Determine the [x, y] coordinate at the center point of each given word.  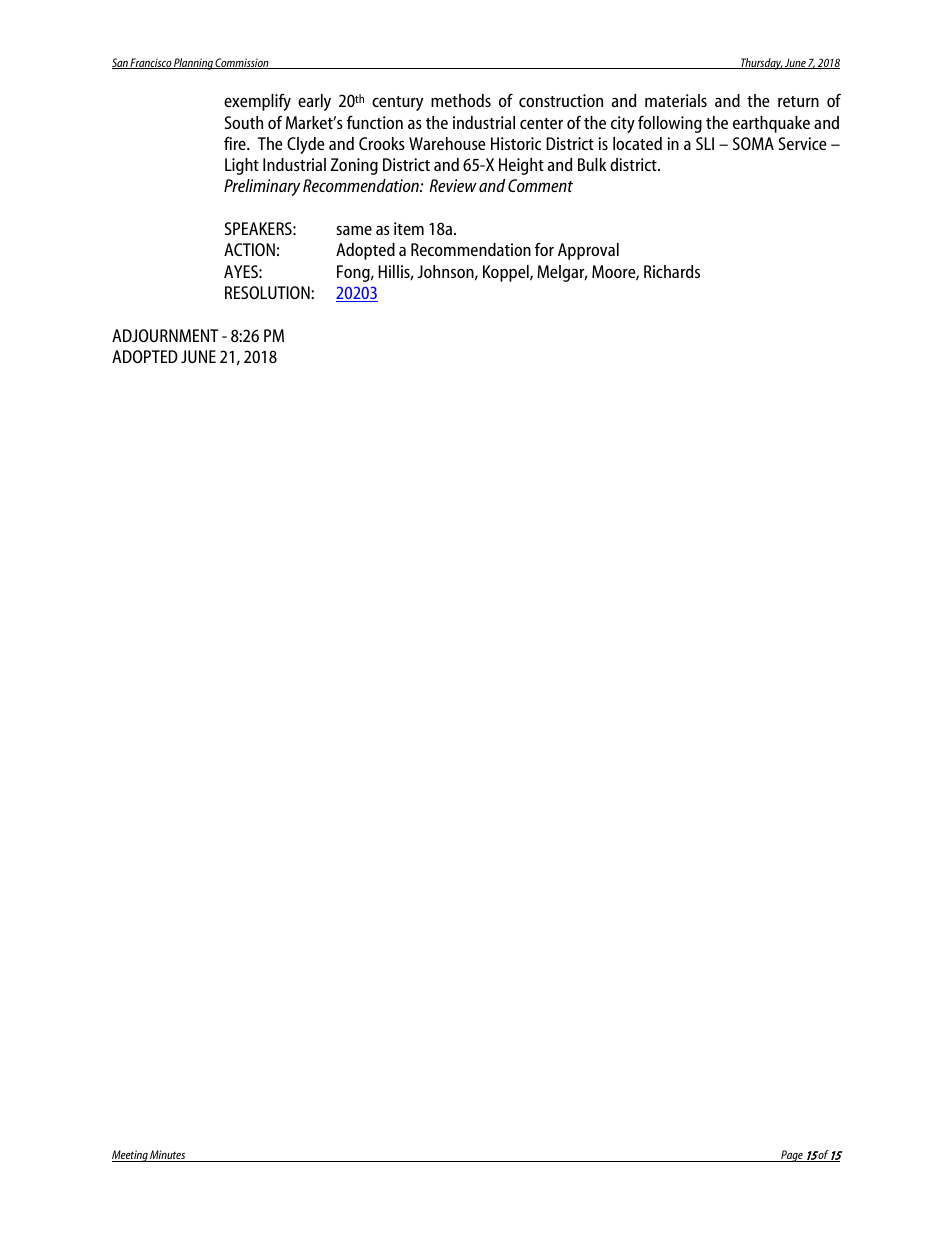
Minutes [168, 1156]
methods [461, 100]
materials [676, 100]
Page [792, 1156]
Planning [193, 64]
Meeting [130, 1156]
